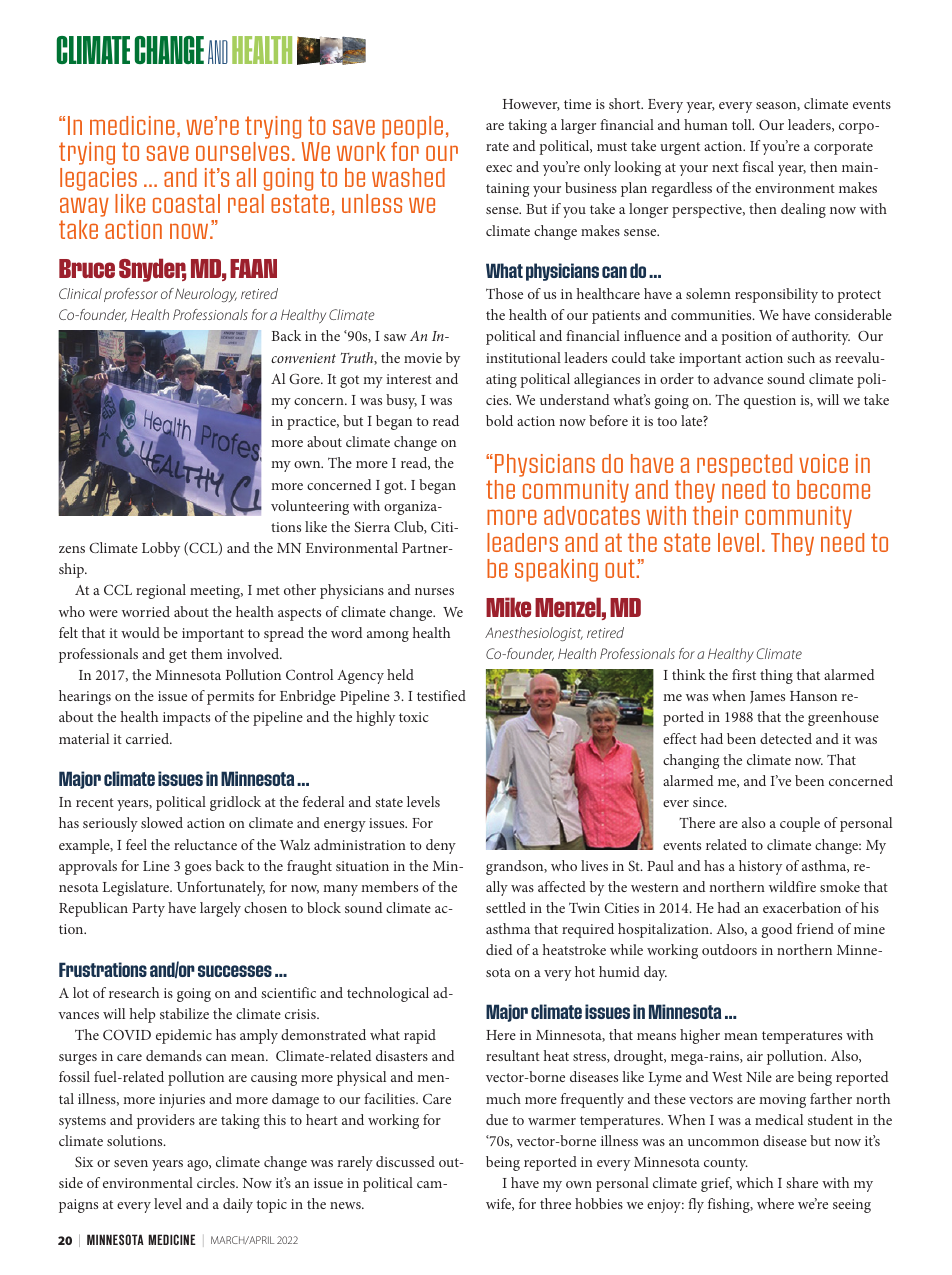  I want to click on seven, so click(131, 1163).
